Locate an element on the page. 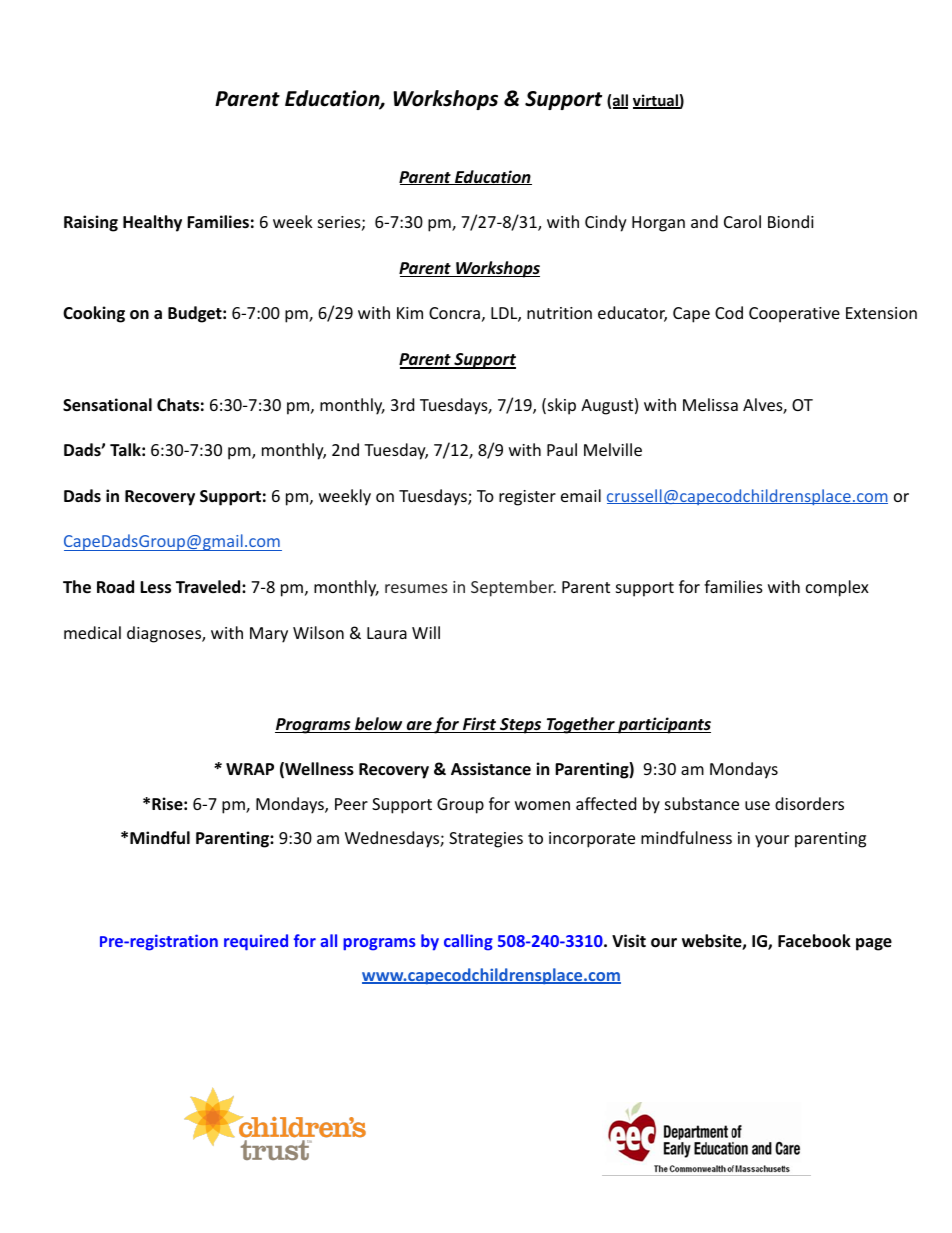  Cindy is located at coordinates (606, 223).
